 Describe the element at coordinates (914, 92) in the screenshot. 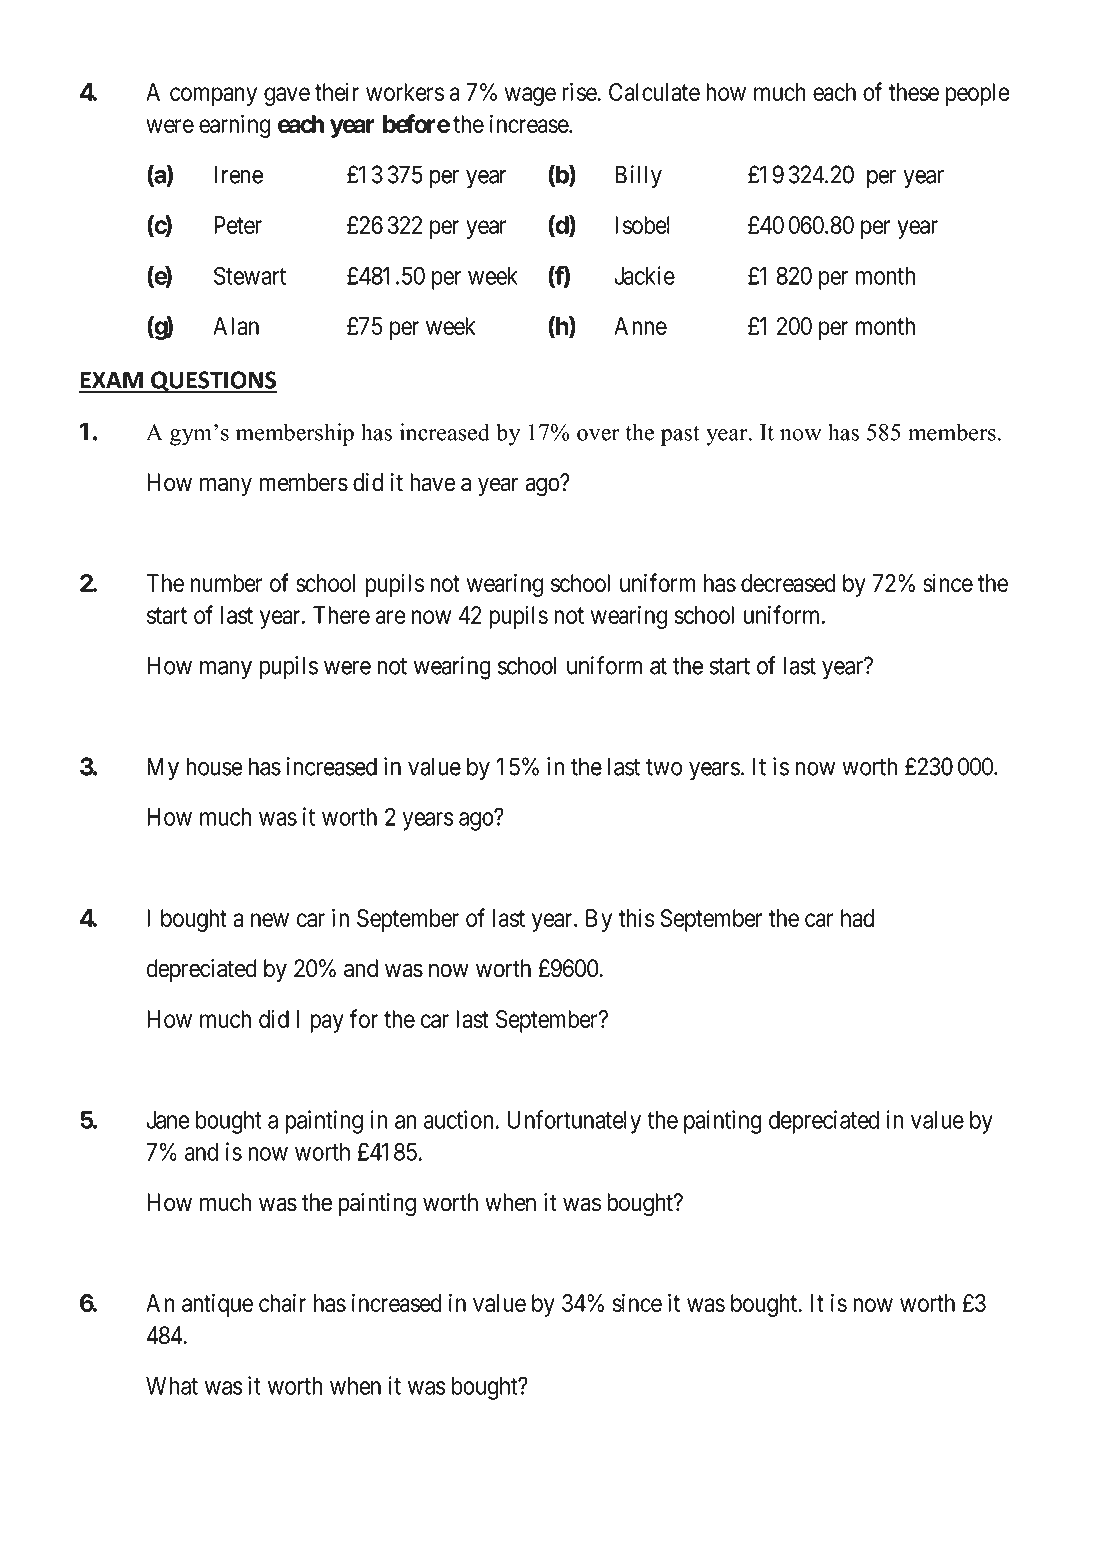

I see `these` at that location.
